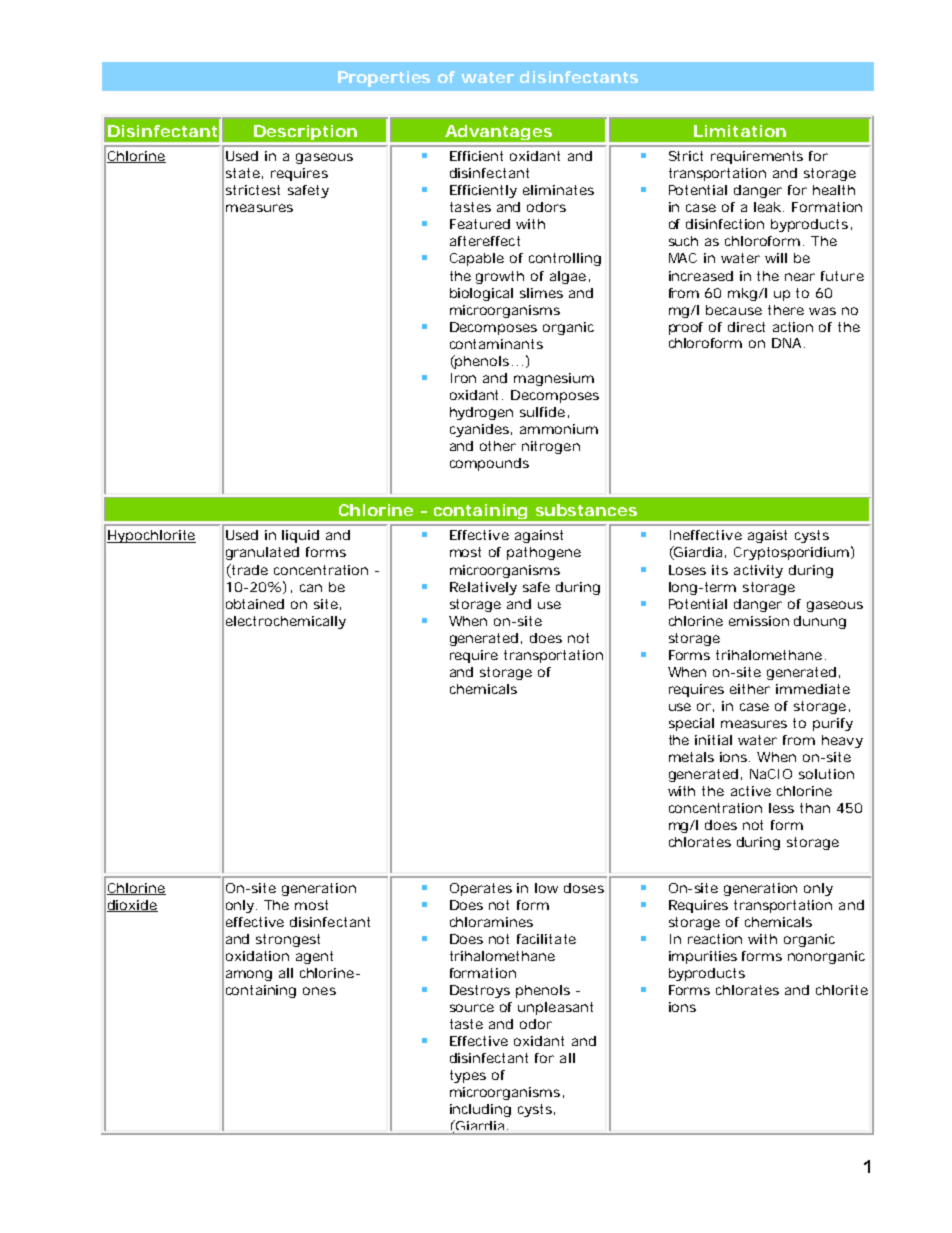 The image size is (952, 1233). I want to click on impurities, so click(703, 957).
